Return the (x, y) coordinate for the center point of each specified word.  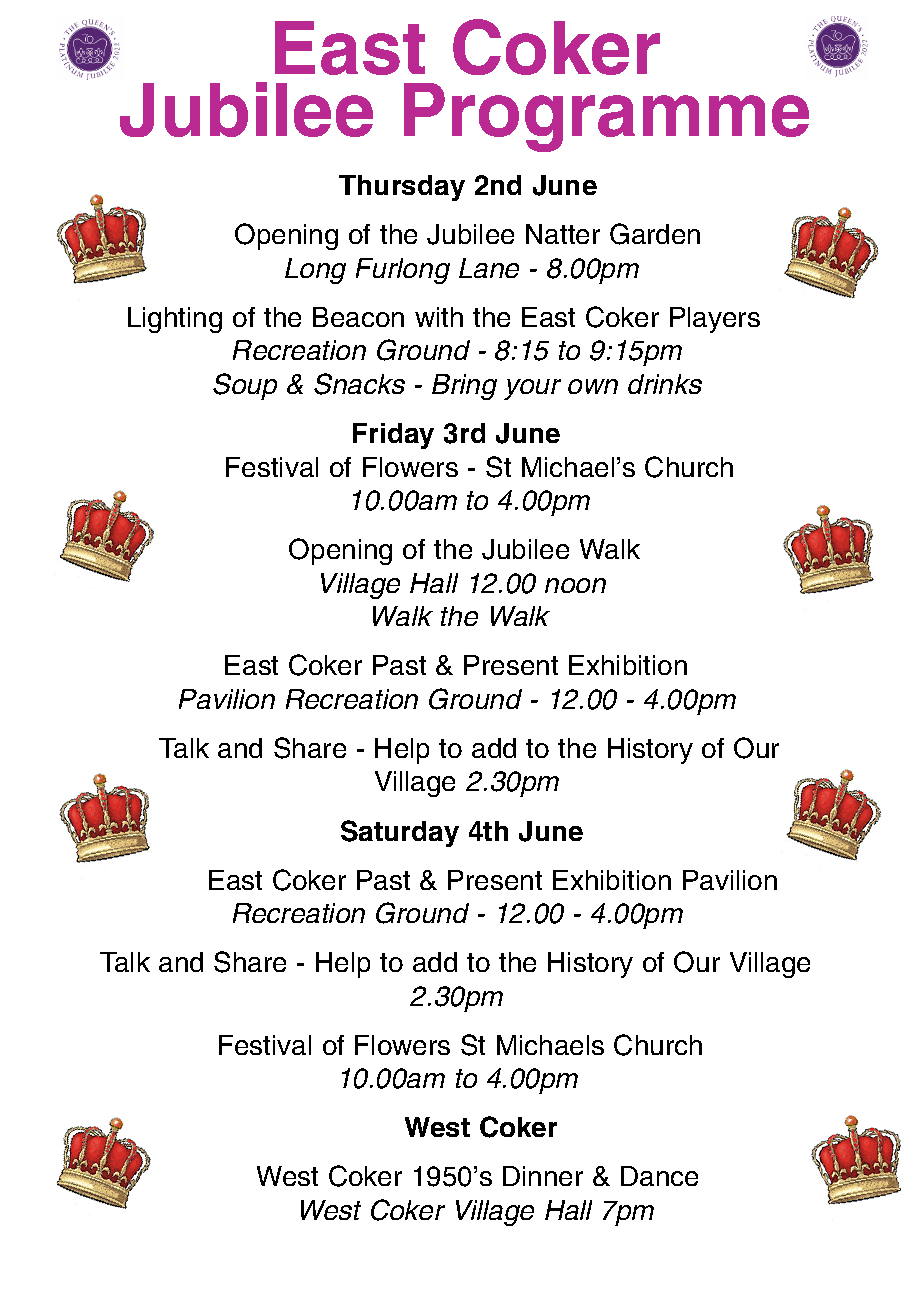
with (439, 317)
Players (715, 320)
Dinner (543, 1176)
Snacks (359, 384)
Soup (245, 386)
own (593, 386)
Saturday (400, 833)
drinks (665, 384)
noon (575, 585)
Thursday (402, 188)
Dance (659, 1176)
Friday (393, 436)
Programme (606, 117)
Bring (464, 387)
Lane (489, 268)
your (532, 389)
